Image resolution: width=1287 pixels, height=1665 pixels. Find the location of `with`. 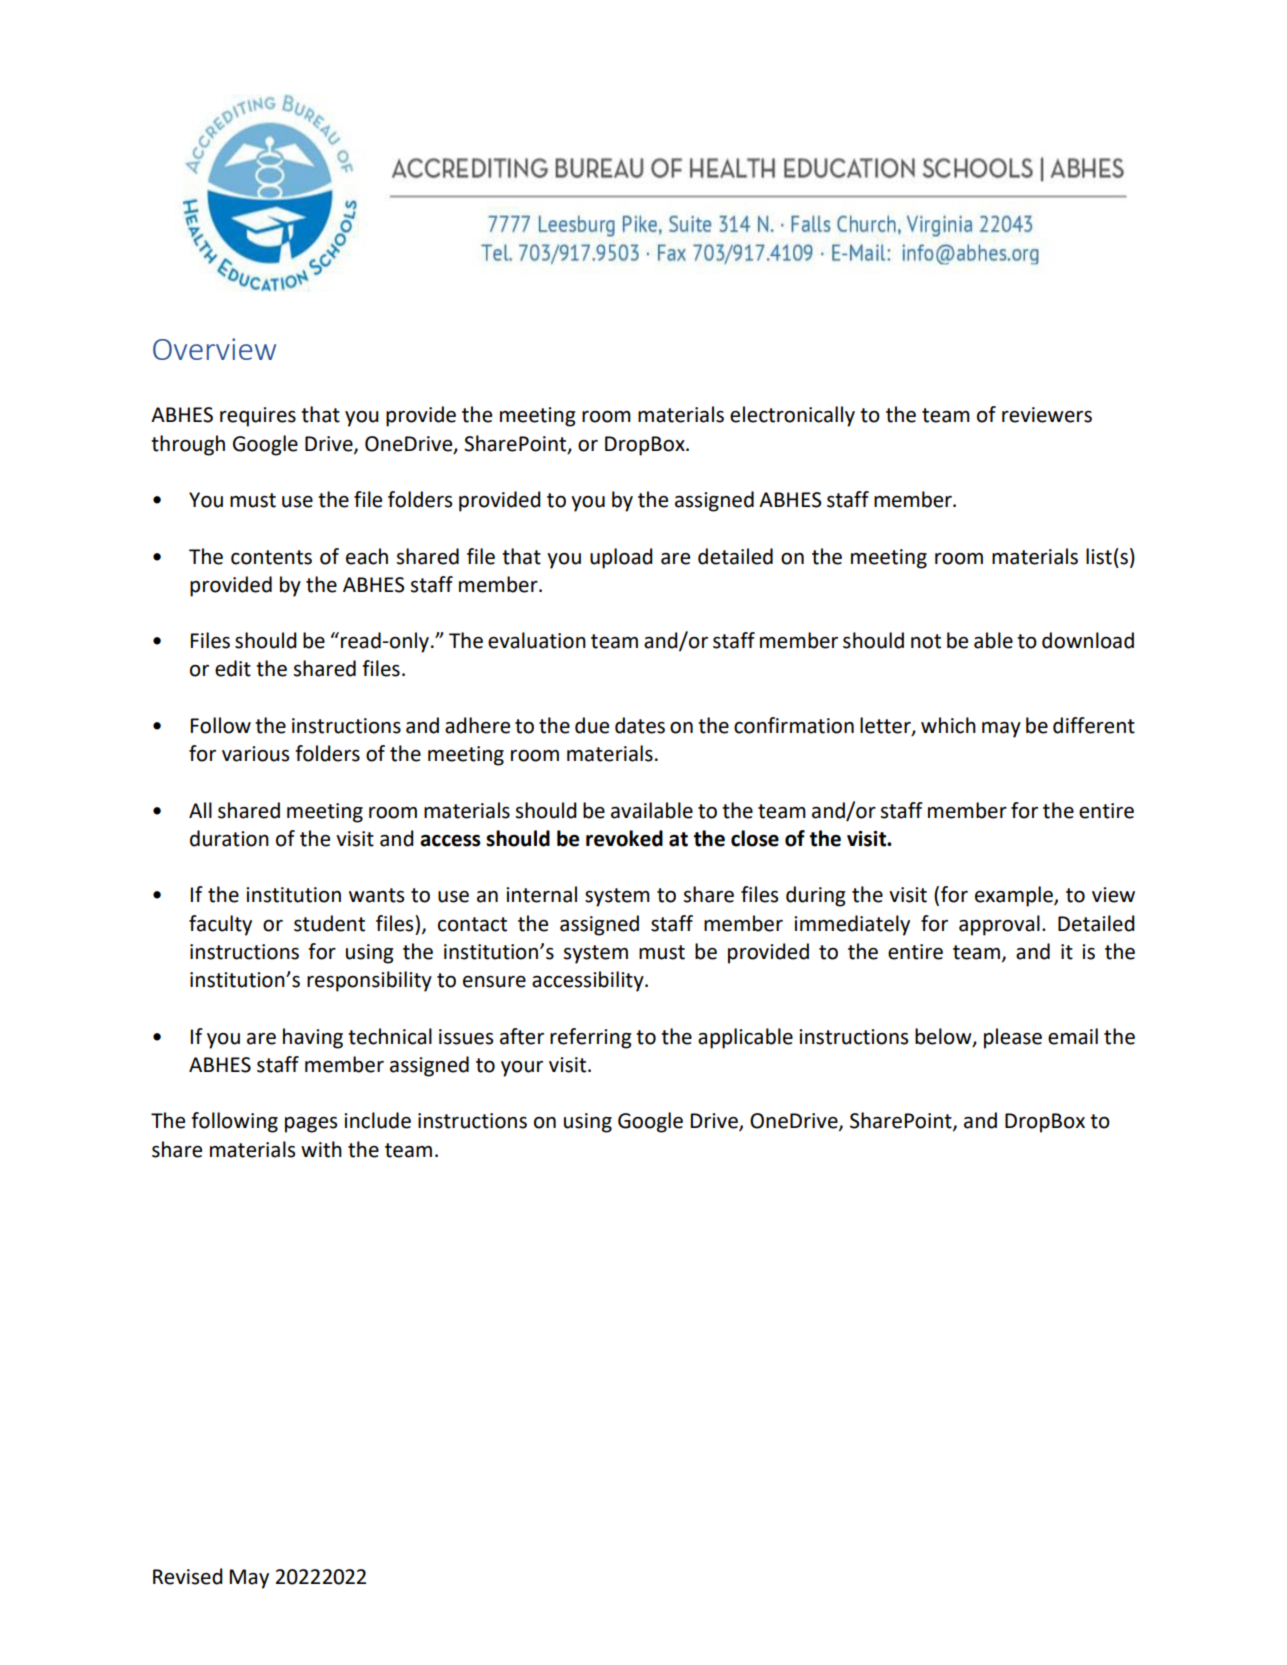

with is located at coordinates (321, 1149).
